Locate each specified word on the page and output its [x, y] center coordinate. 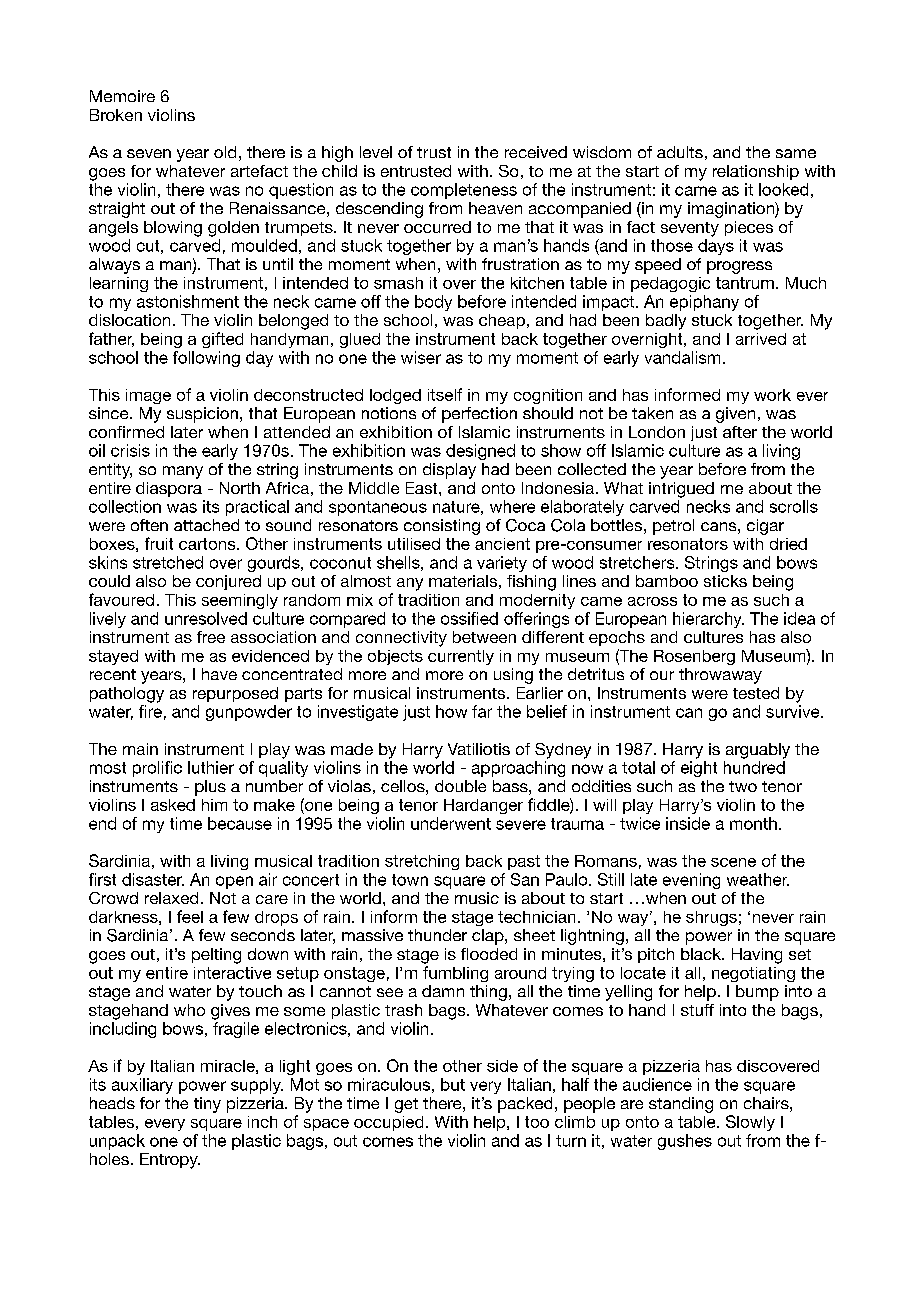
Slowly [750, 1123]
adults [680, 152]
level [376, 152]
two [743, 786]
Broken [116, 115]
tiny [207, 1105]
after [740, 432]
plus [210, 788]
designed [480, 452]
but [453, 1084]
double [460, 786]
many [183, 472]
